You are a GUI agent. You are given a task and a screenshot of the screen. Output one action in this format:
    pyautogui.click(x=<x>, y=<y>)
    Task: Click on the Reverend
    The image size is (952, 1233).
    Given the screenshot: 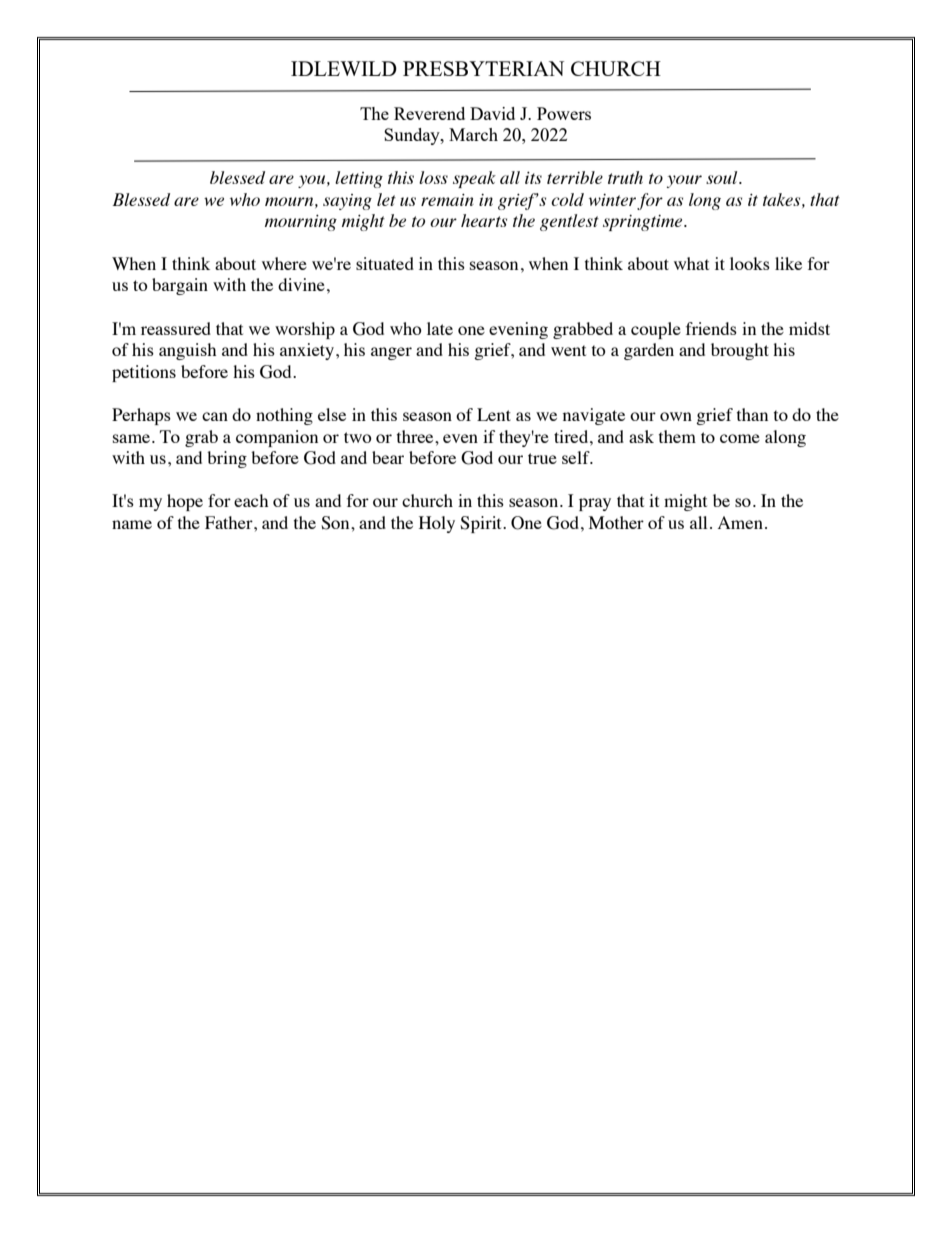 What is the action you would take?
    pyautogui.click(x=429, y=113)
